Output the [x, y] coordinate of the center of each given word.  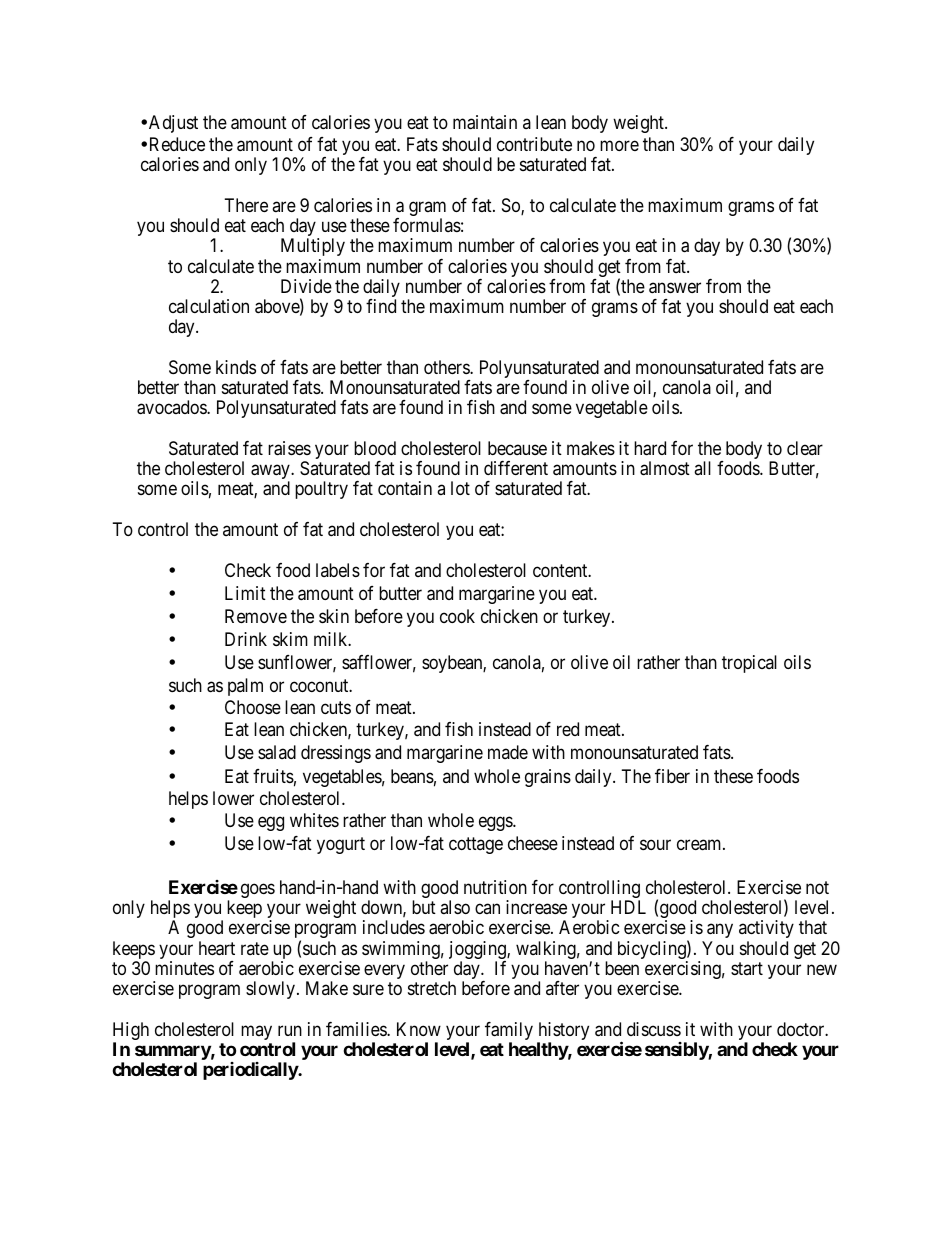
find [381, 306]
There [246, 205]
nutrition [495, 887]
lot [460, 488]
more [619, 146]
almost [665, 468]
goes [258, 890]
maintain [485, 122]
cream [700, 845]
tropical [749, 664]
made [508, 752]
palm [245, 687]
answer [675, 288]
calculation [209, 306]
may [256, 1032]
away [271, 473]
